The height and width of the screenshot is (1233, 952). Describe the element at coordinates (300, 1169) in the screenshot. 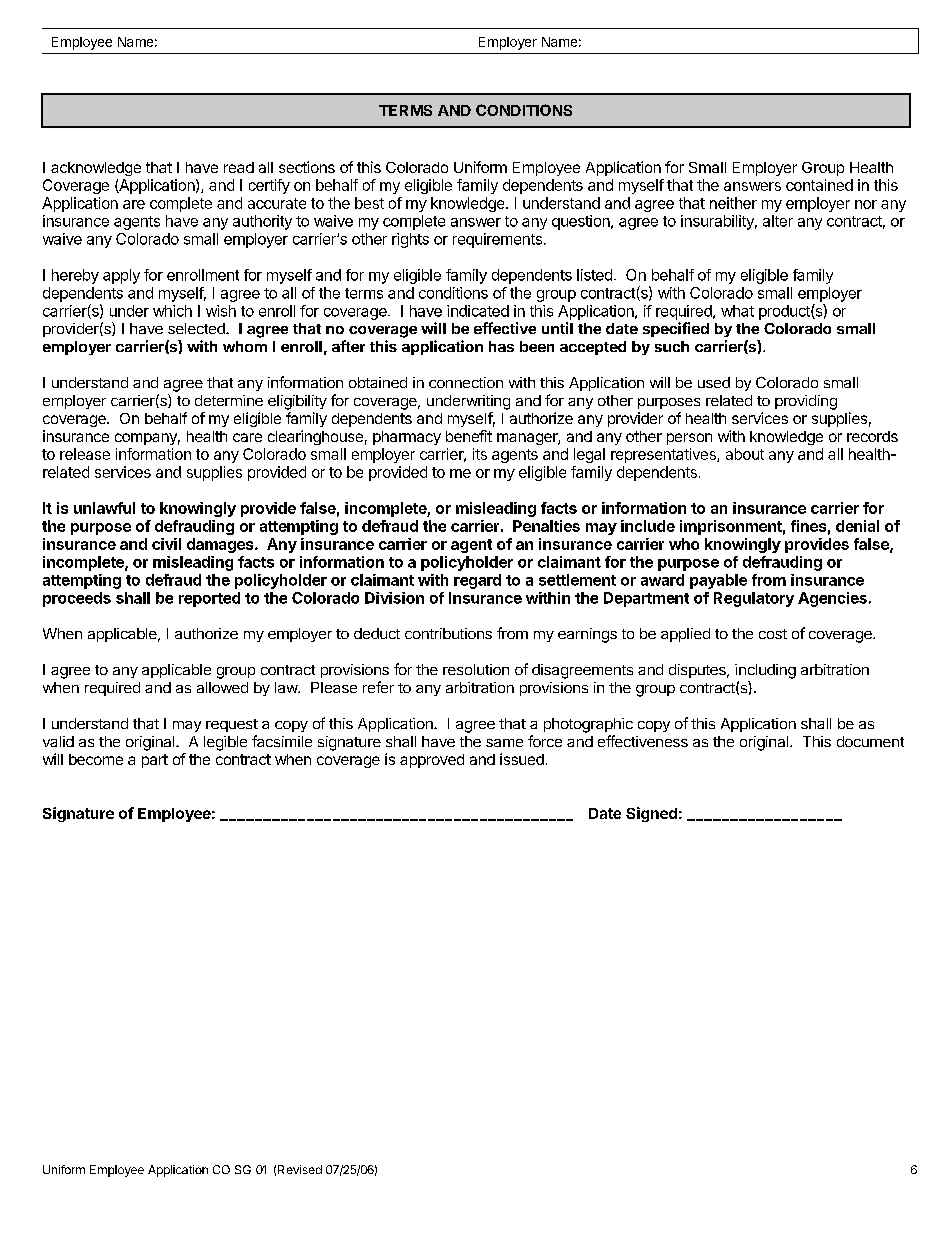

I see `Revised` at that location.
